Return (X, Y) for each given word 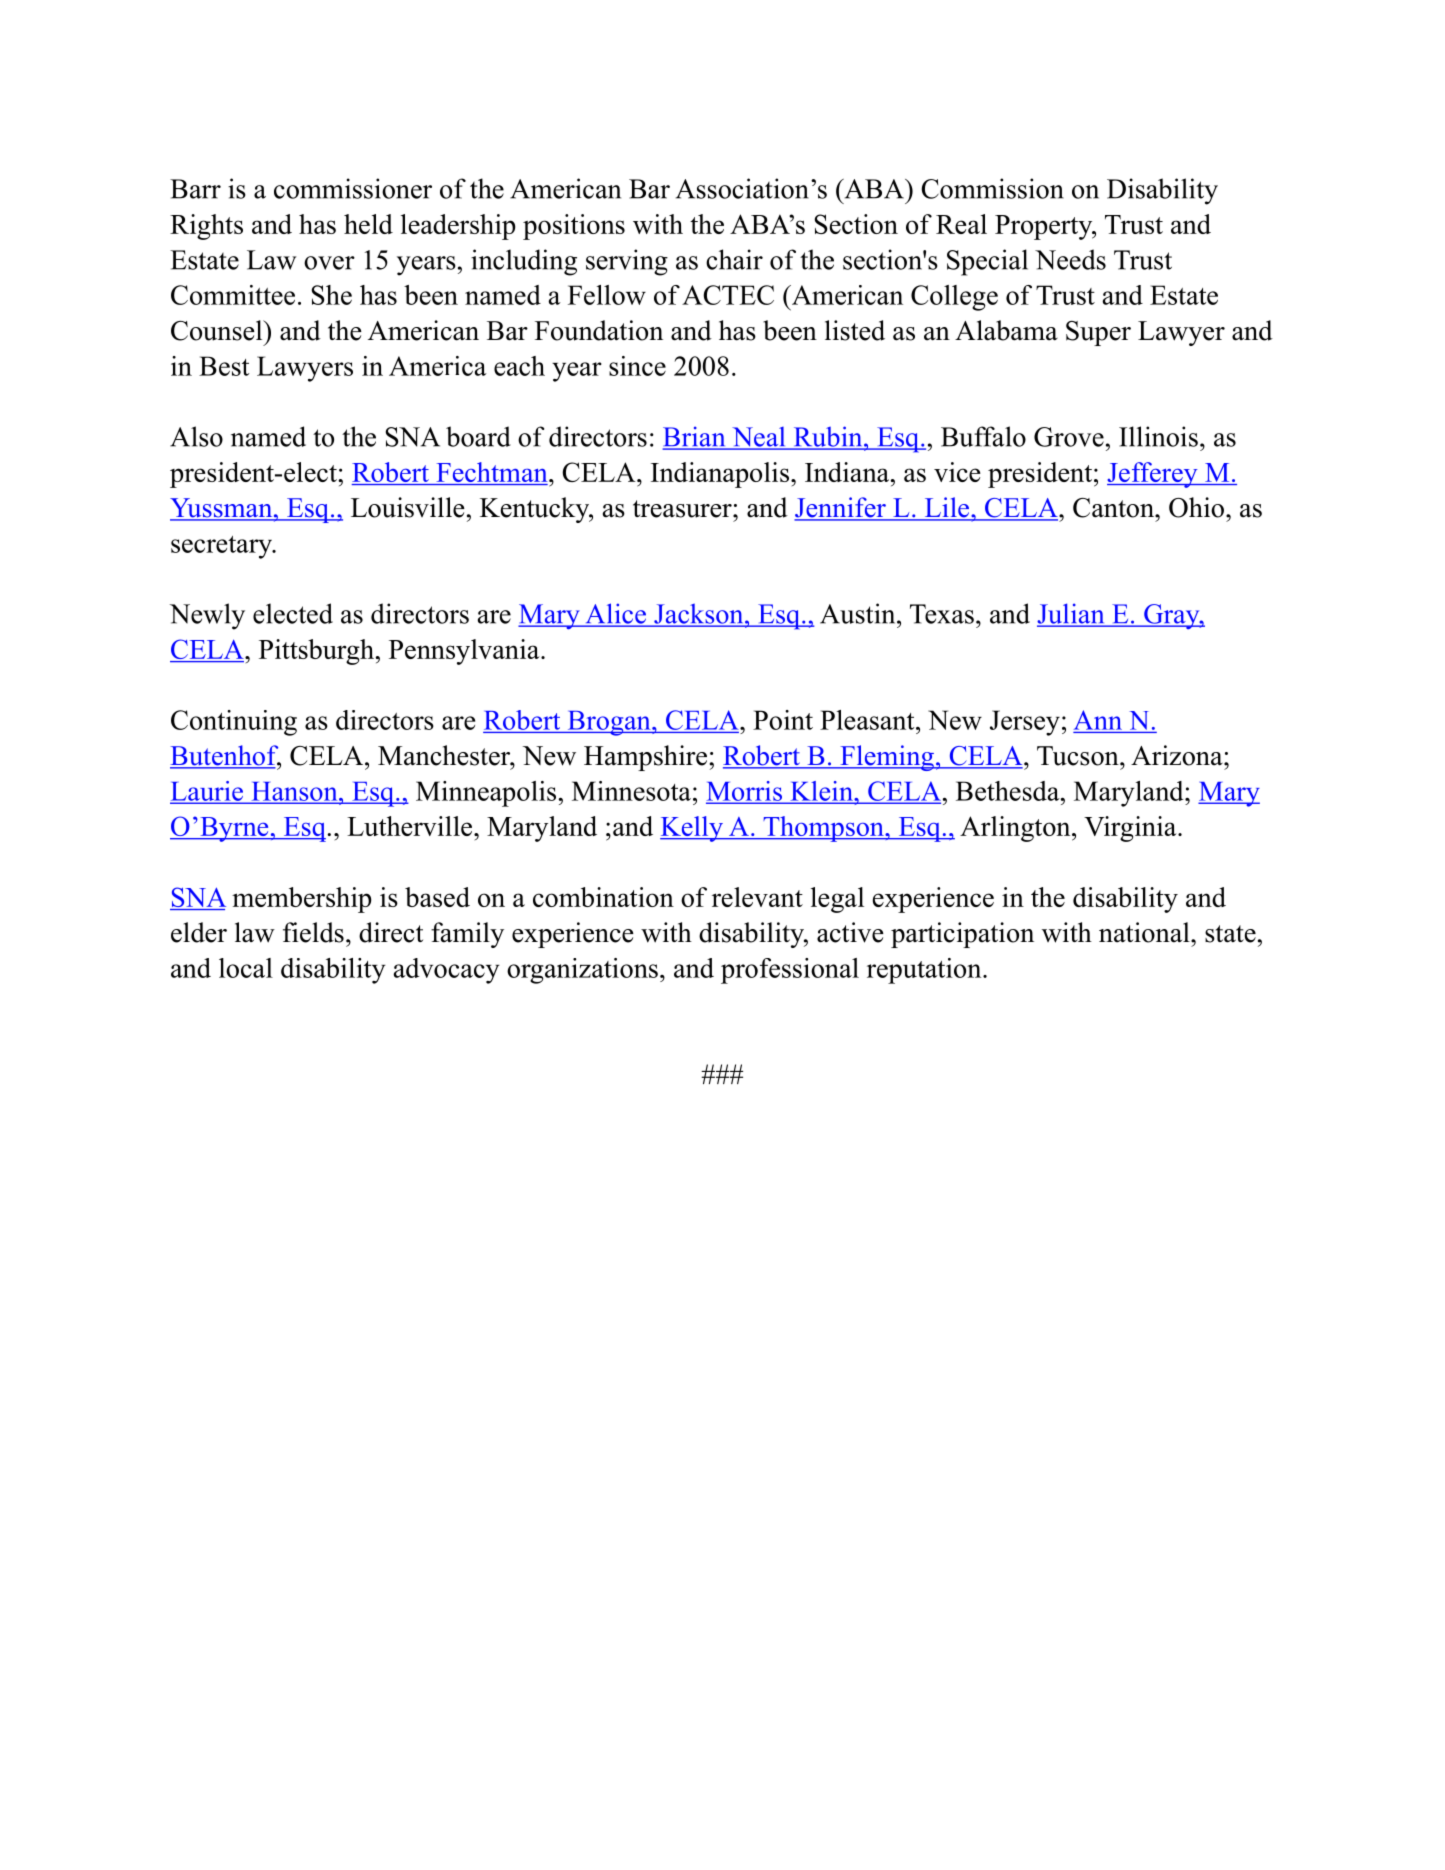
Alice (615, 614)
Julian (1072, 614)
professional (790, 971)
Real (961, 224)
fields (313, 932)
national (1145, 932)
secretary (223, 547)
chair (734, 259)
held (368, 224)
